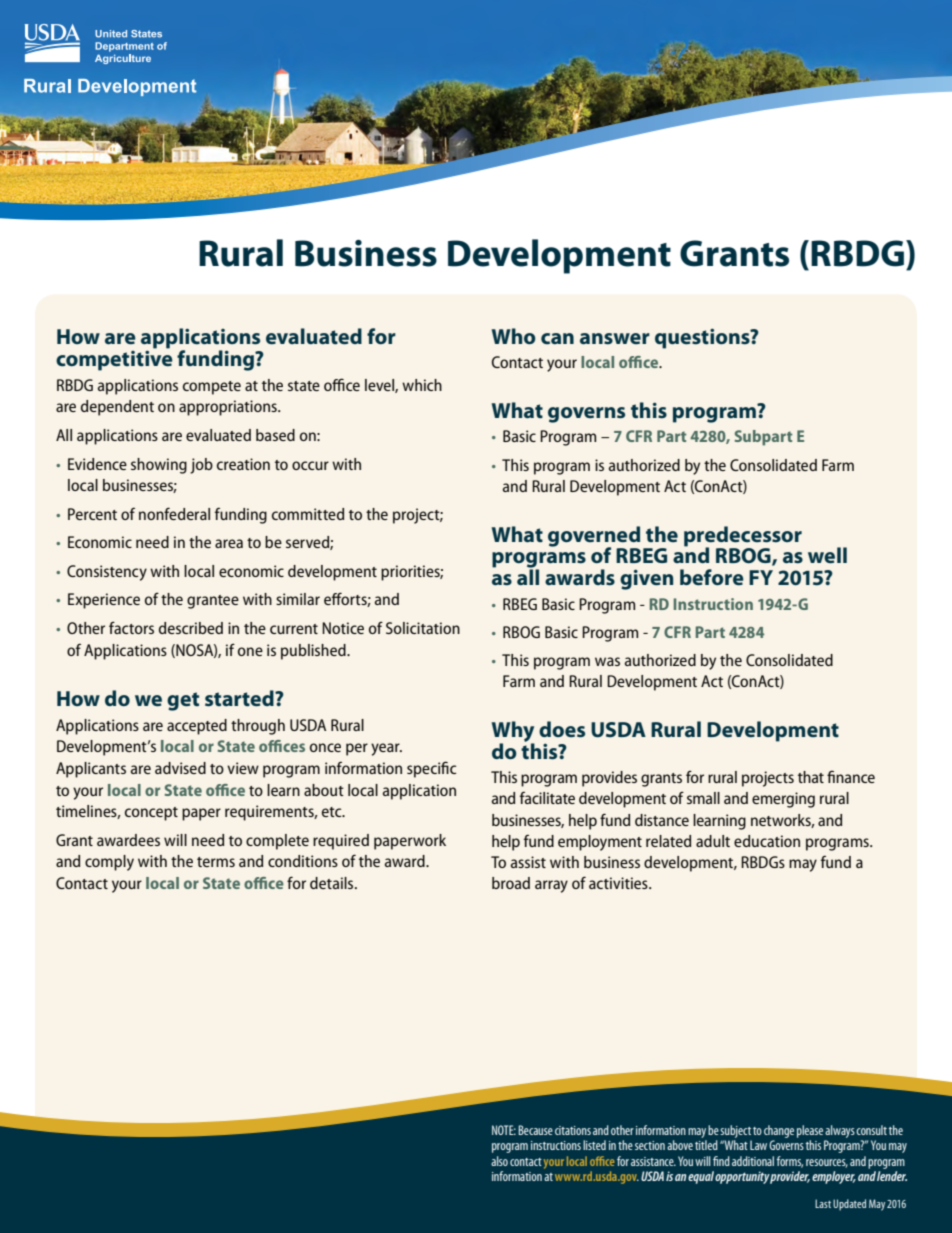  Describe the element at coordinates (511, 883) in the image. I see `broad` at that location.
